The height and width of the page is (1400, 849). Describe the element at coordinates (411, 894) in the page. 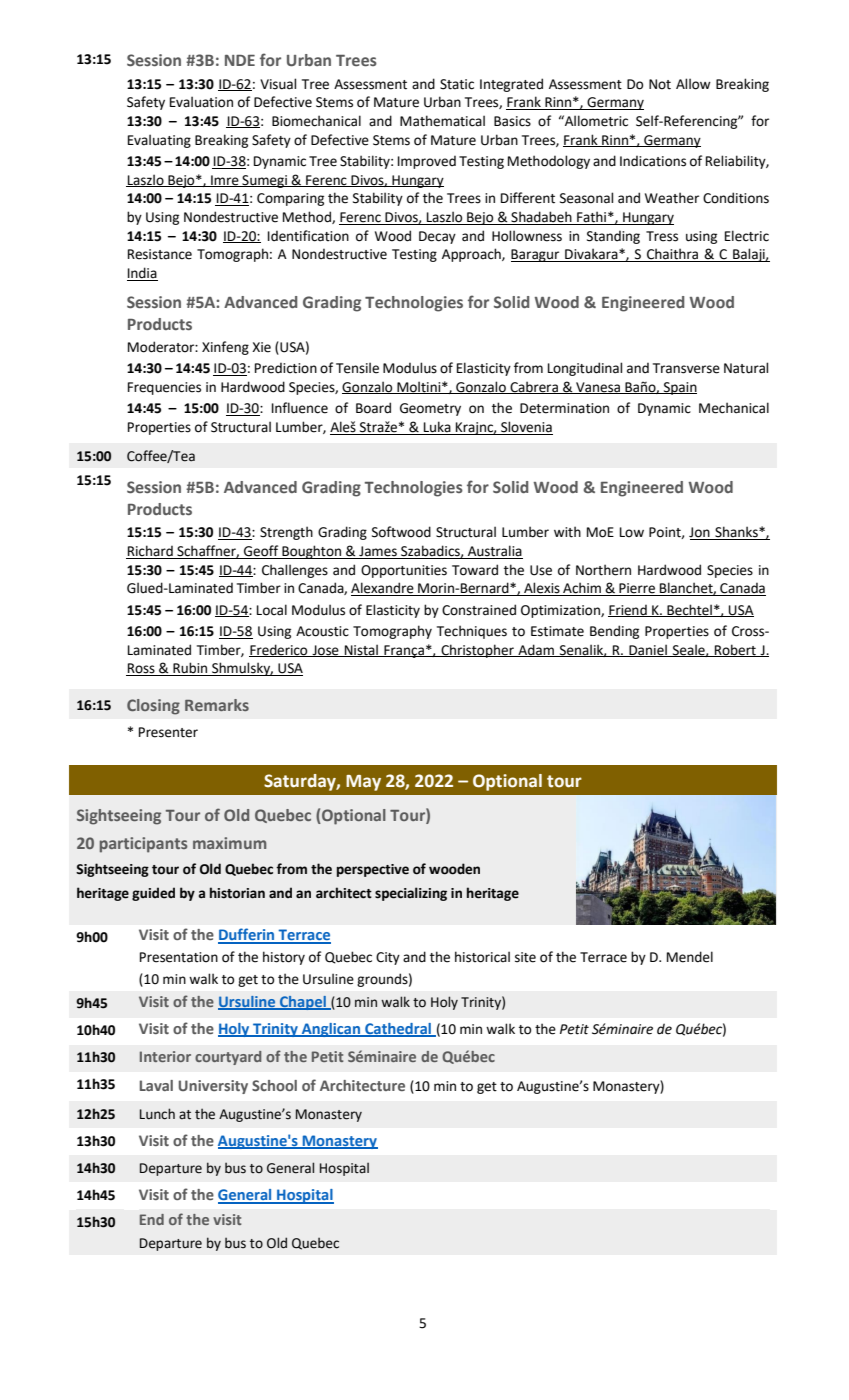

I see `specializing` at that location.
